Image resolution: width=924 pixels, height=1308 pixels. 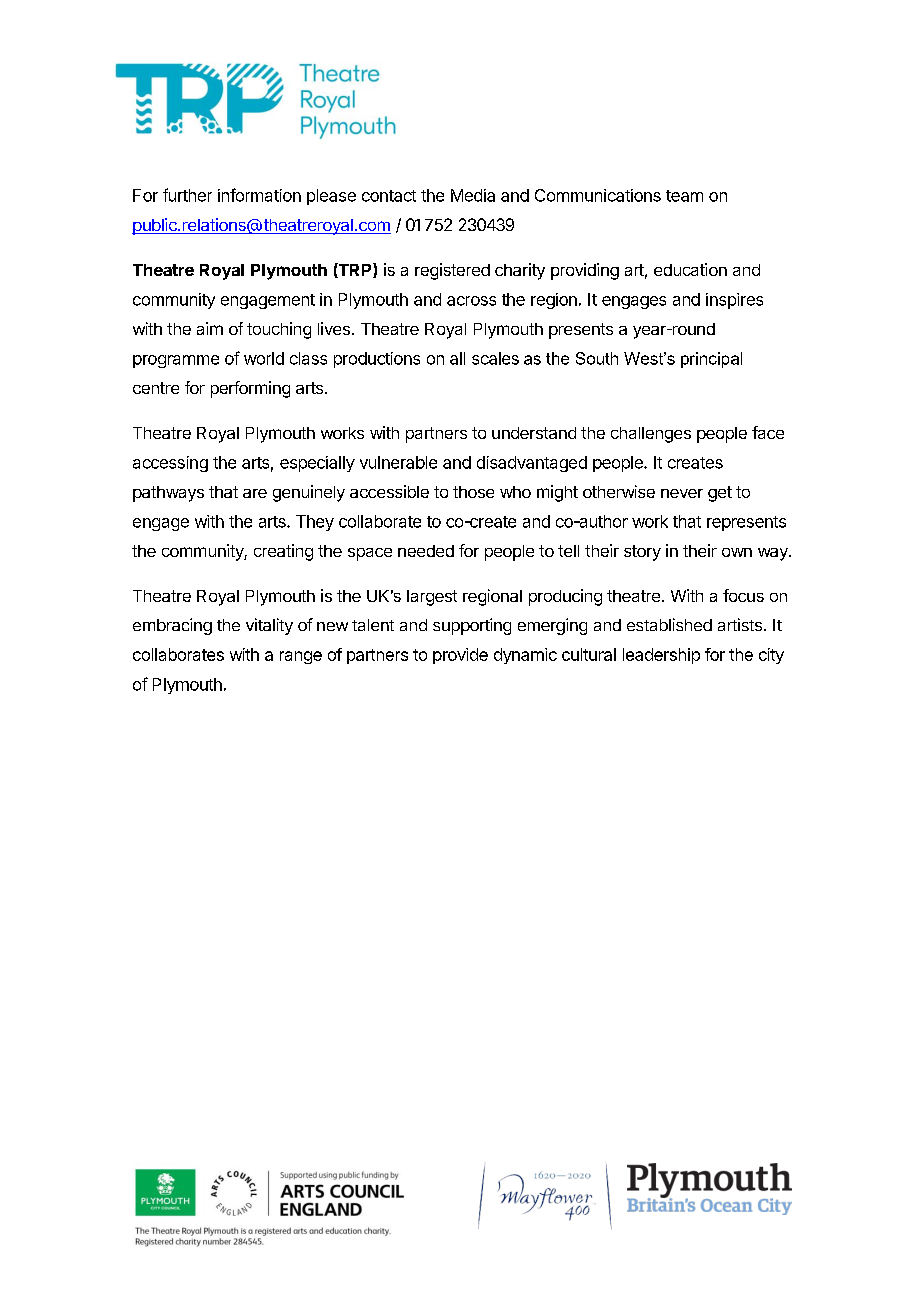 What do you see at coordinates (250, 389) in the document?
I see `performing` at bounding box center [250, 389].
